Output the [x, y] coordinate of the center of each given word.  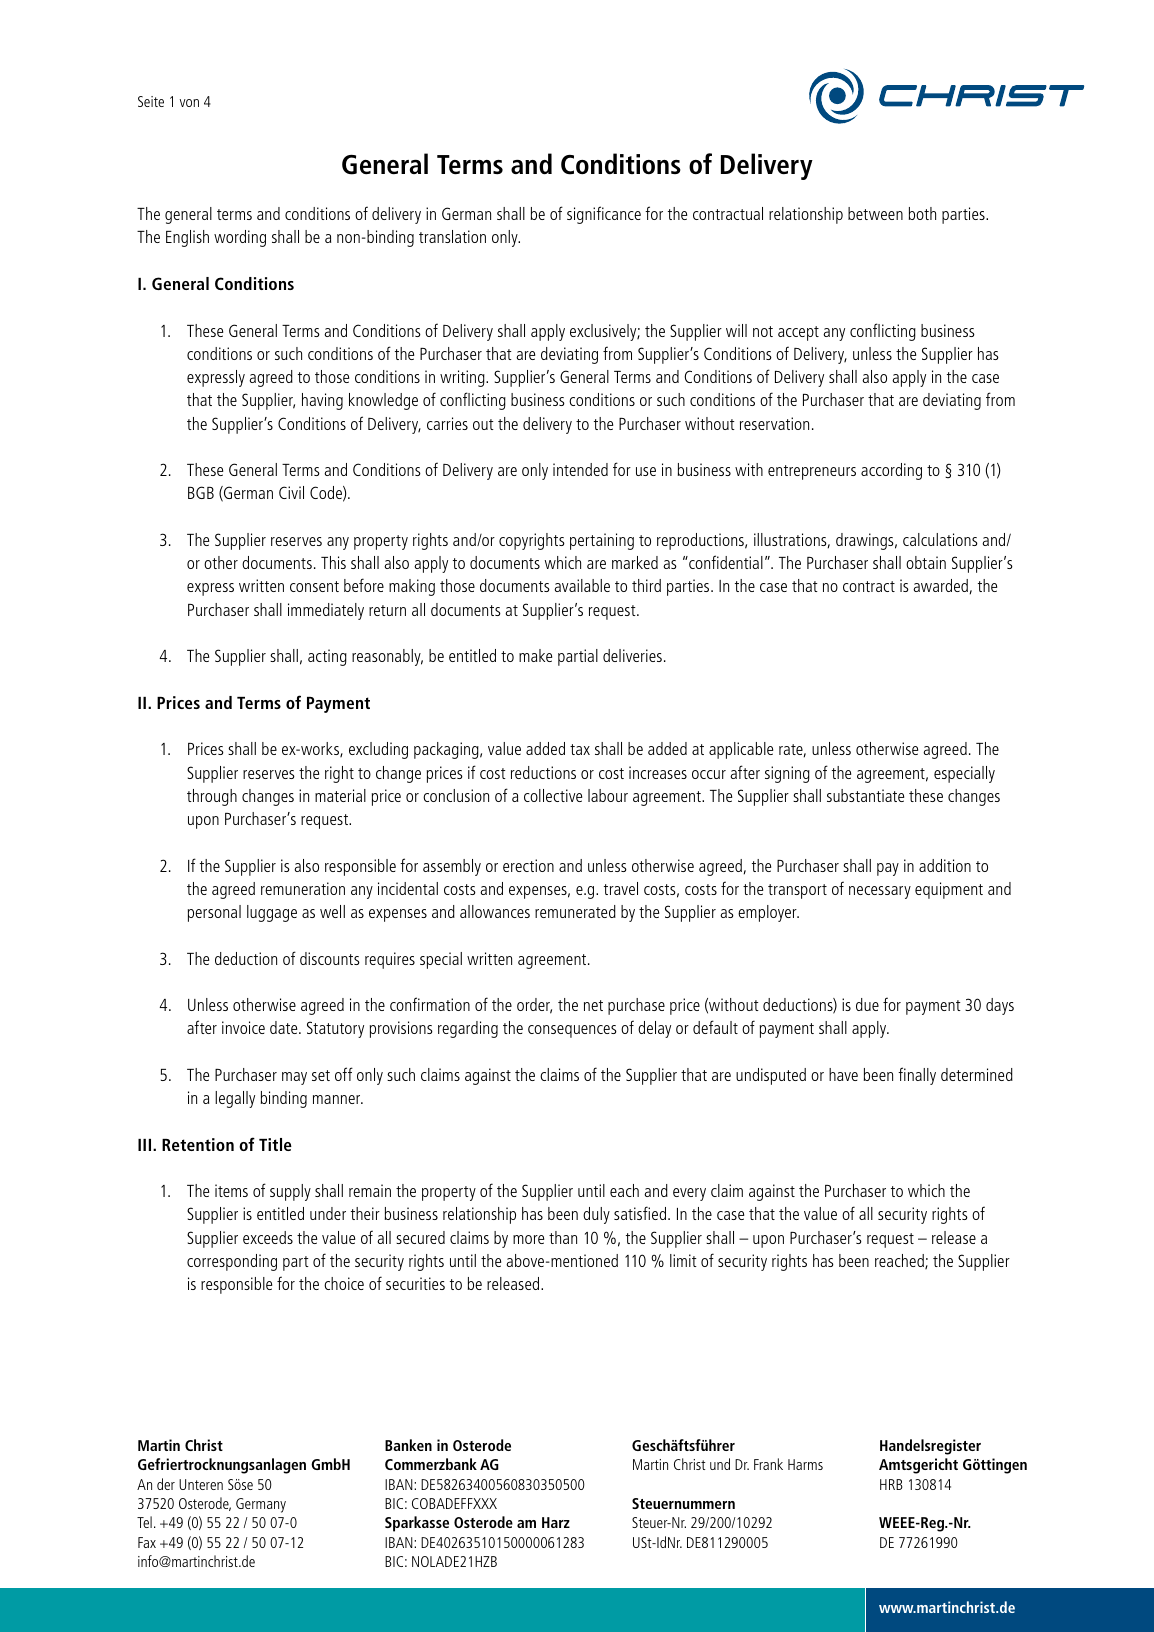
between [875, 213]
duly [596, 1215]
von [189, 103]
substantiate [865, 795]
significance [604, 215]
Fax [147, 1542]
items [231, 1190]
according [891, 471]
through [212, 797]
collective [553, 795]
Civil [291, 492]
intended [580, 469]
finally [917, 1076]
